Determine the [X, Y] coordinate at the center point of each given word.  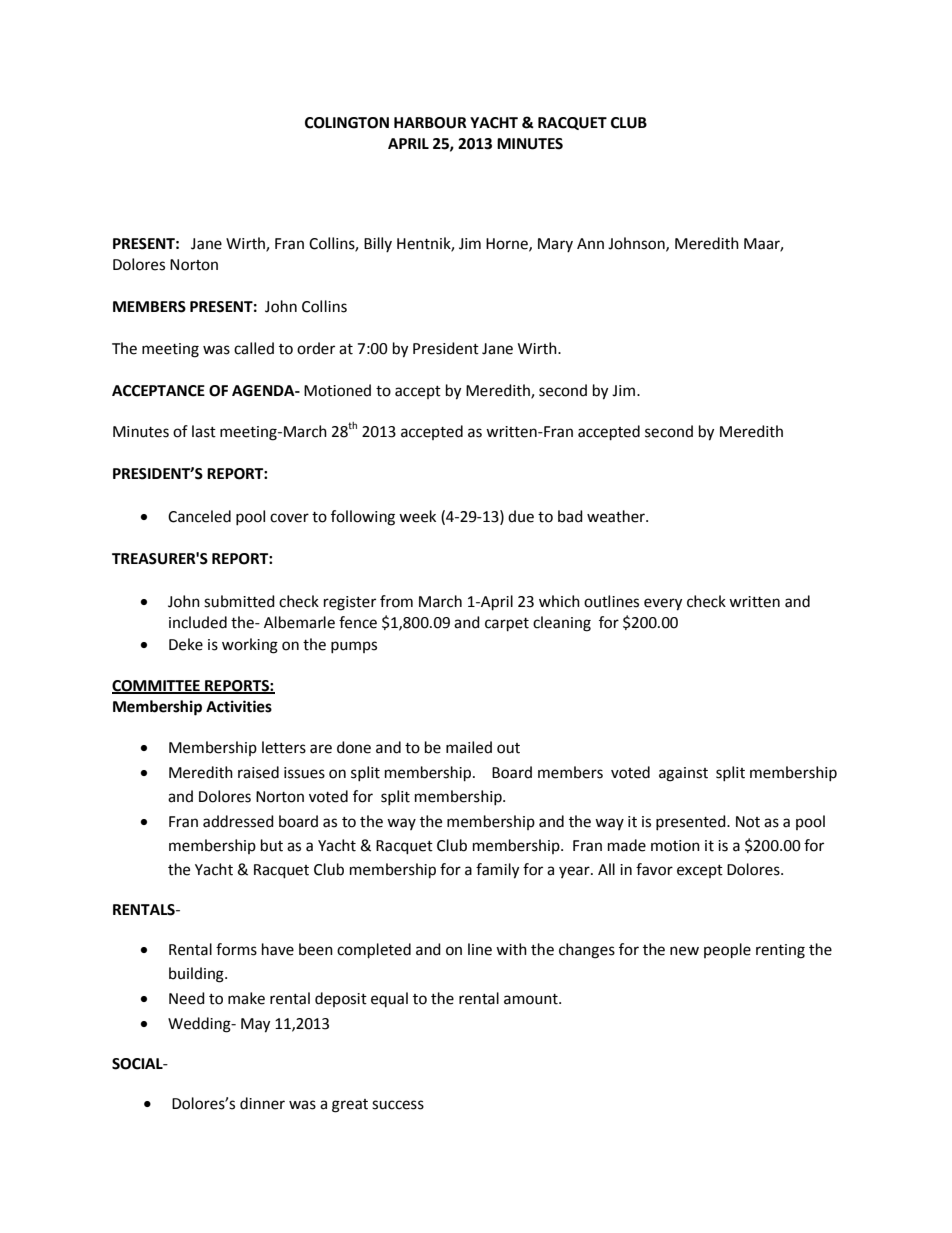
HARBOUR [430, 123]
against [683, 774]
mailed [469, 747]
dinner [262, 1103]
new [684, 951]
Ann [590, 243]
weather [617, 516]
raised [258, 772]
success [398, 1105]
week [417, 516]
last [204, 431]
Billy [378, 244]
